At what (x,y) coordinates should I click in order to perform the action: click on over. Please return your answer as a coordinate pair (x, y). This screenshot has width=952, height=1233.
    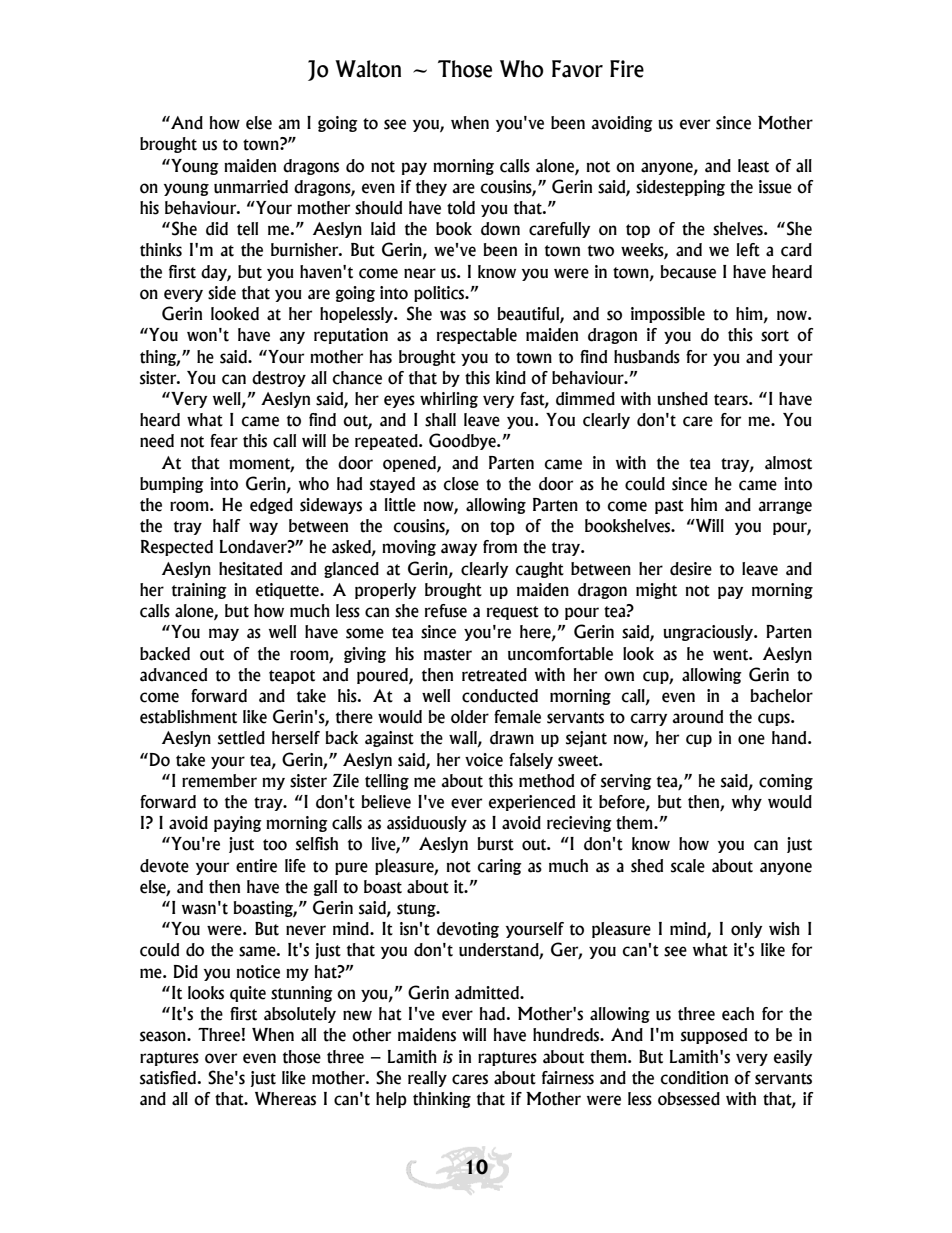
    Looking at the image, I should click on (221, 1058).
